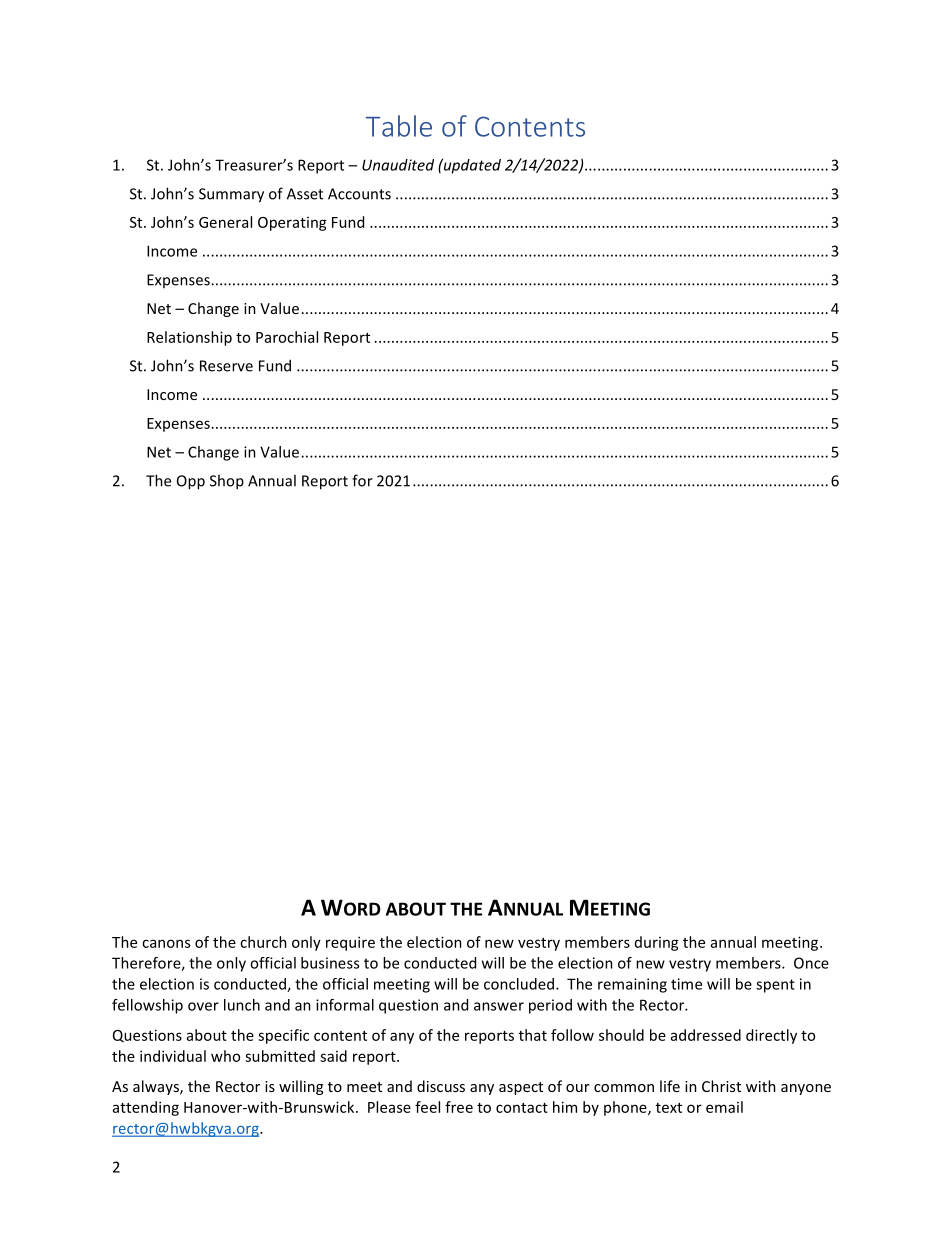 Image resolution: width=952 pixels, height=1233 pixels. I want to click on who, so click(225, 1056).
